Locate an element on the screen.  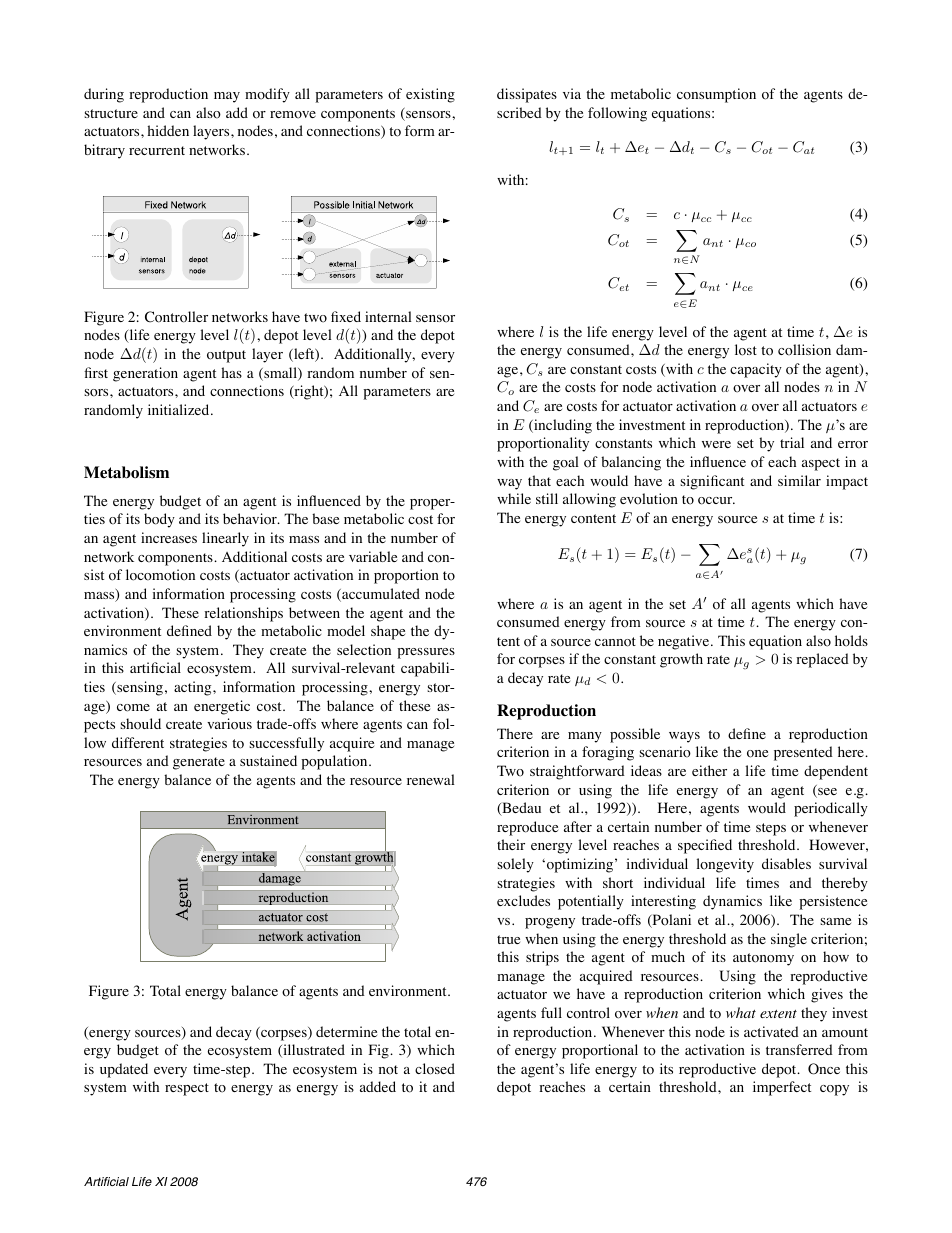
transferred is located at coordinates (799, 1049).
